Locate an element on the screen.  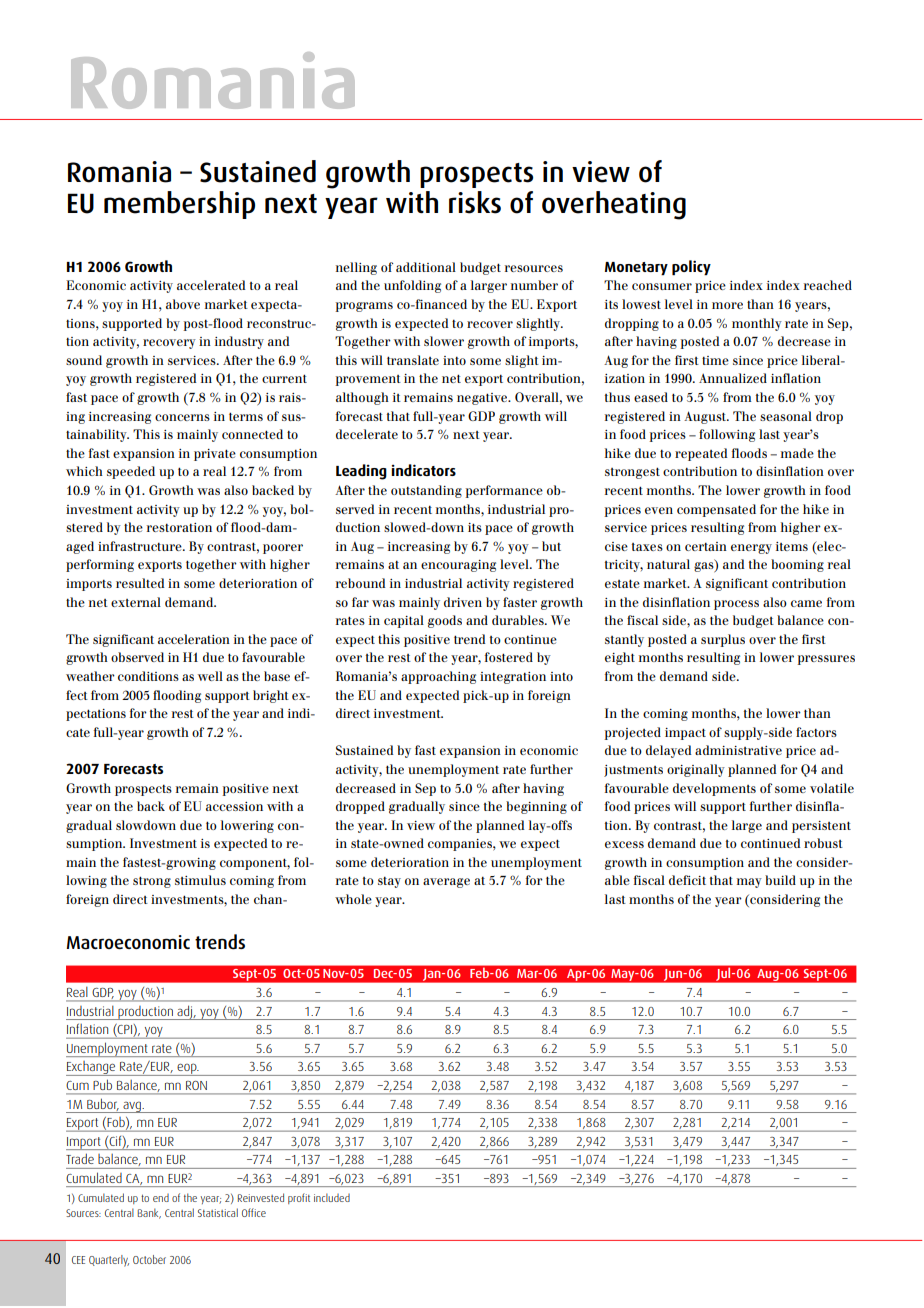
well is located at coordinates (210, 676).
